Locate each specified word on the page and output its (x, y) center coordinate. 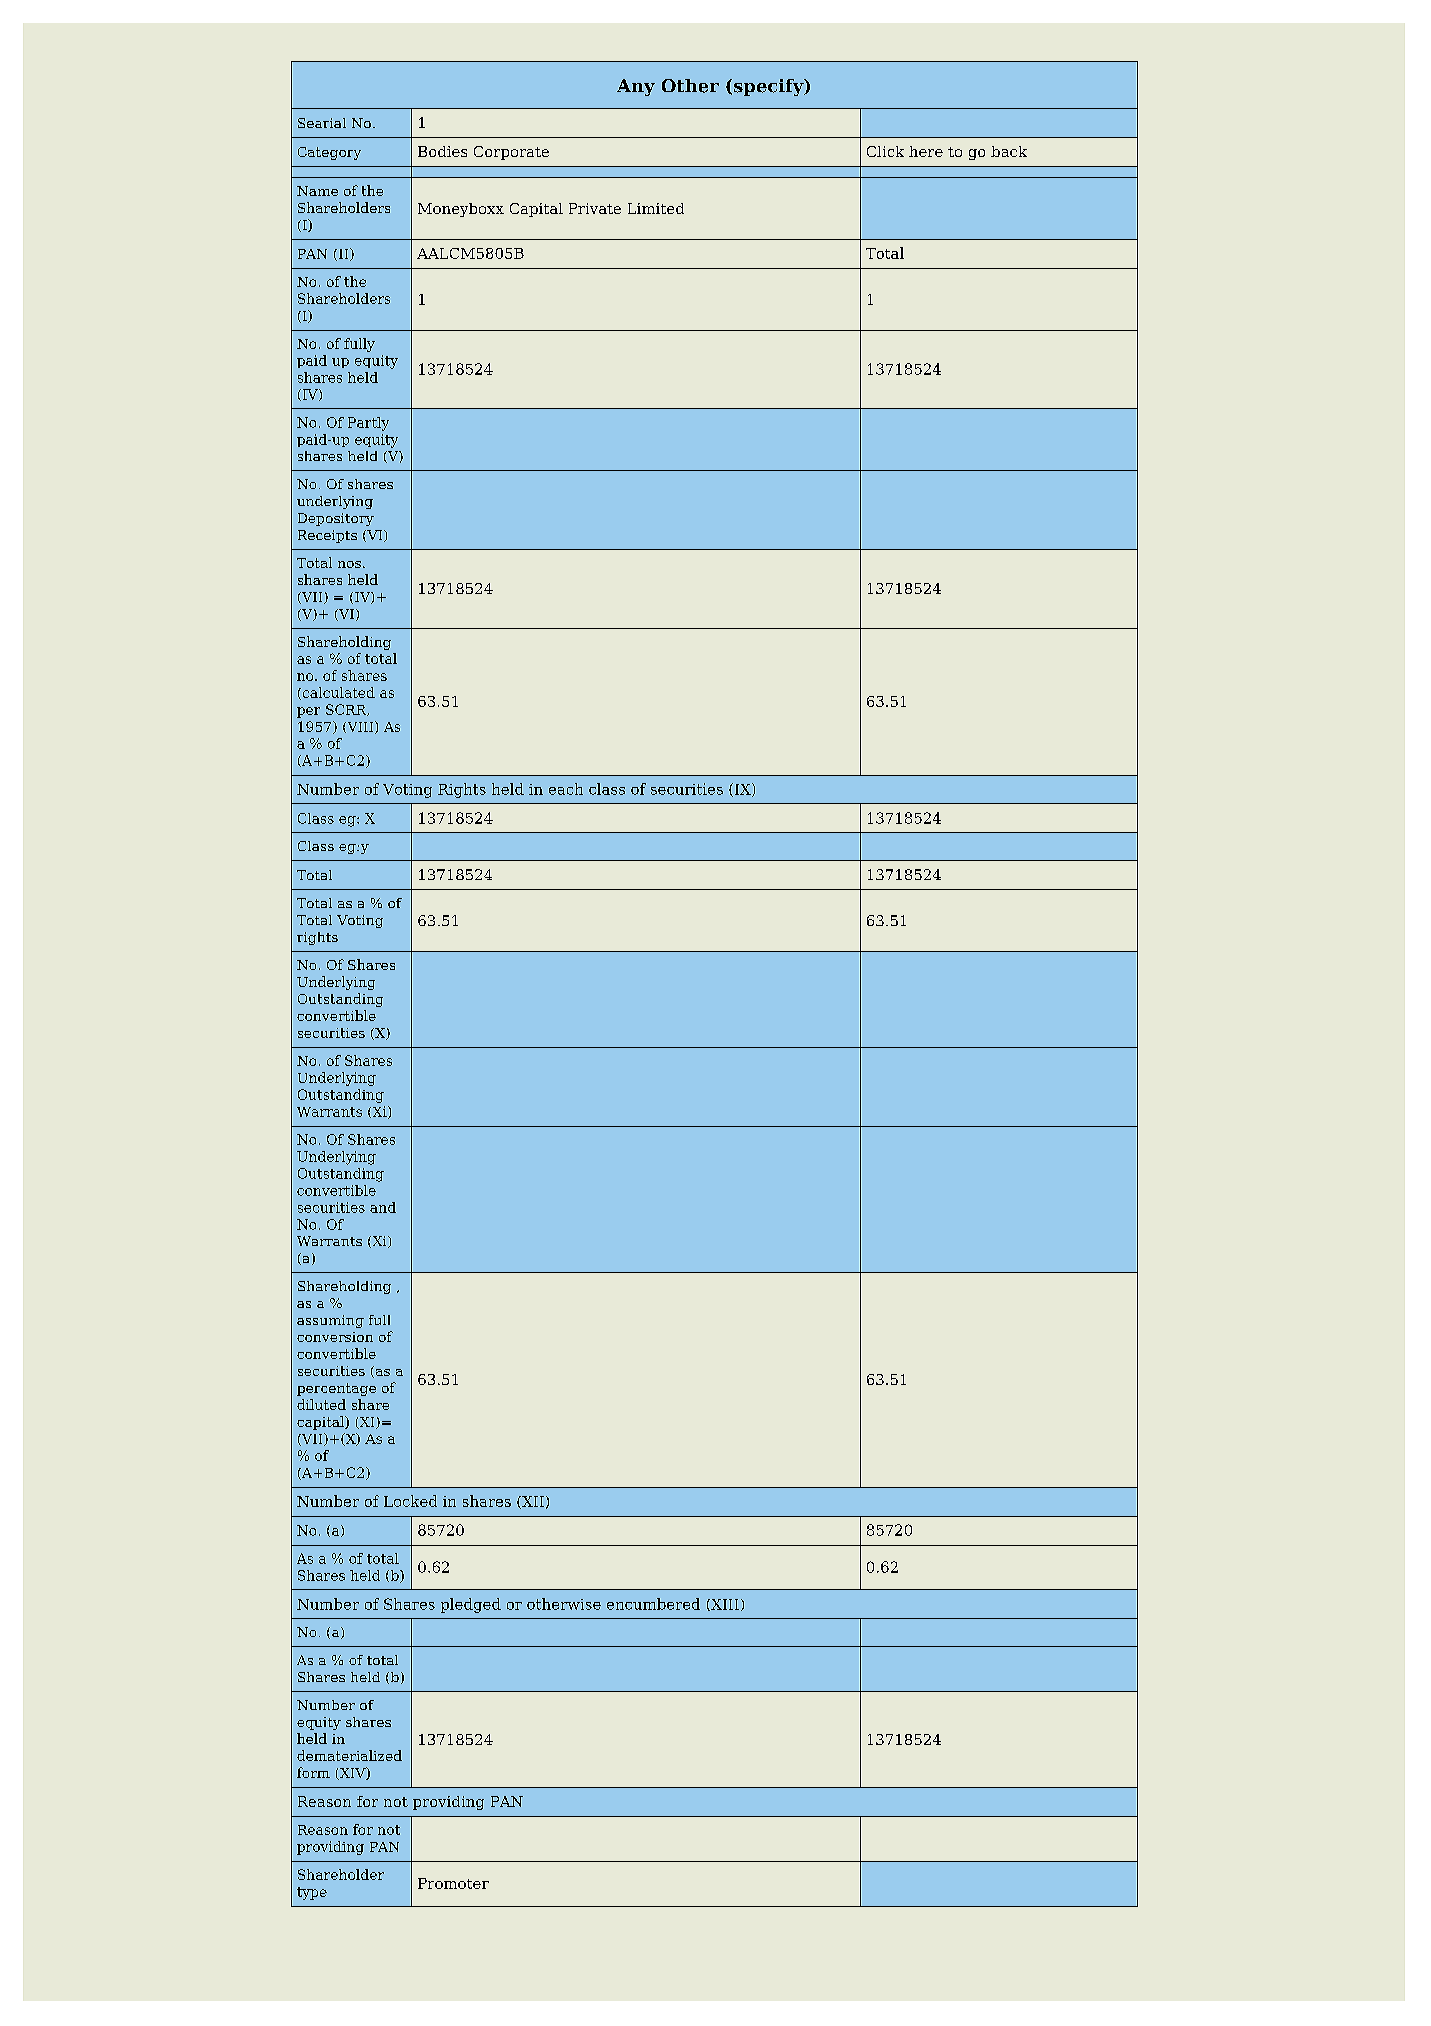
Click (885, 151)
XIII (724, 1605)
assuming (330, 1321)
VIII (360, 727)
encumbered (653, 1604)
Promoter (453, 1883)
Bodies (442, 151)
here (926, 151)
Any (636, 87)
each (566, 789)
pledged (471, 1605)
